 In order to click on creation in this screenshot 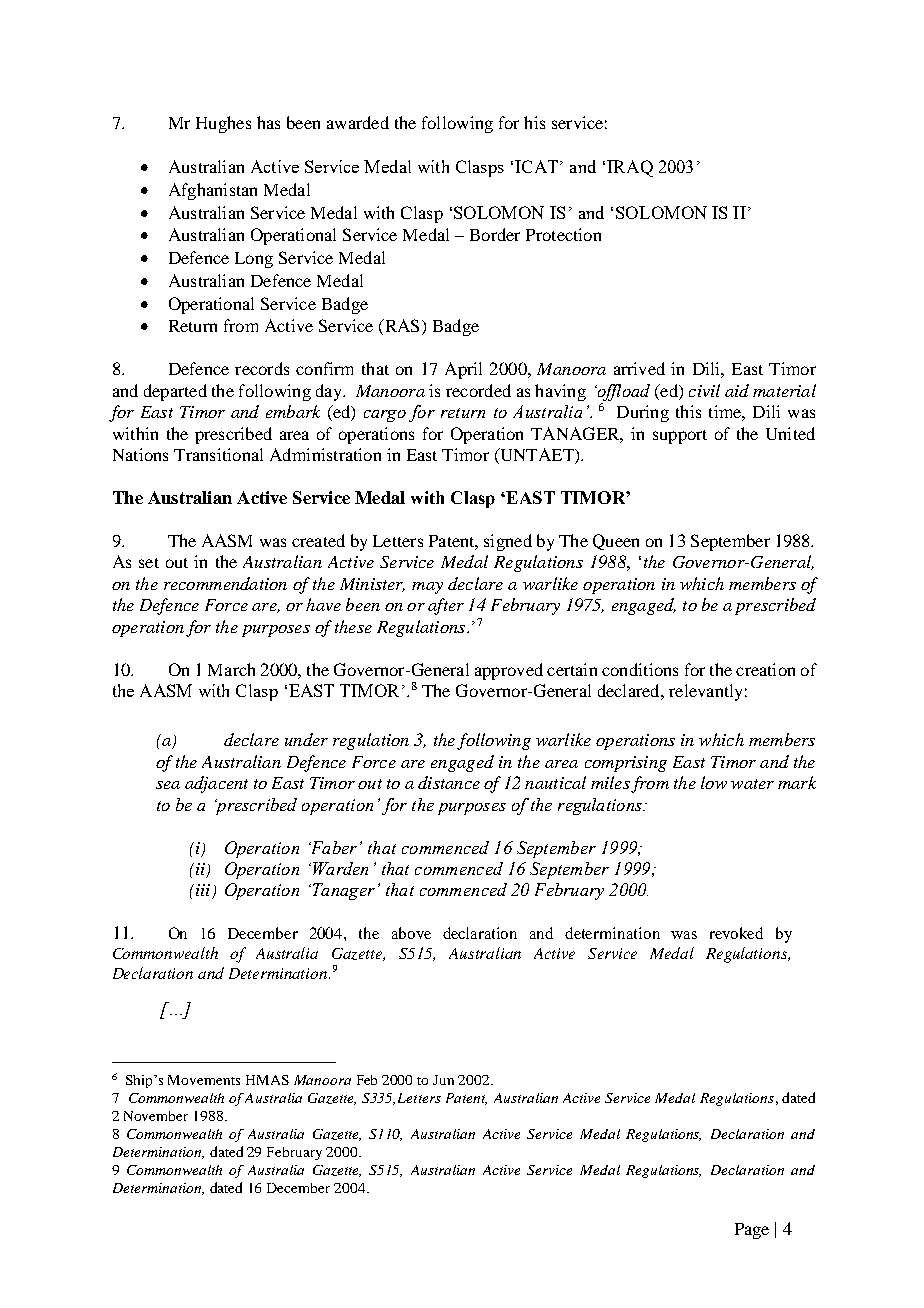, I will do `click(765, 669)`.
